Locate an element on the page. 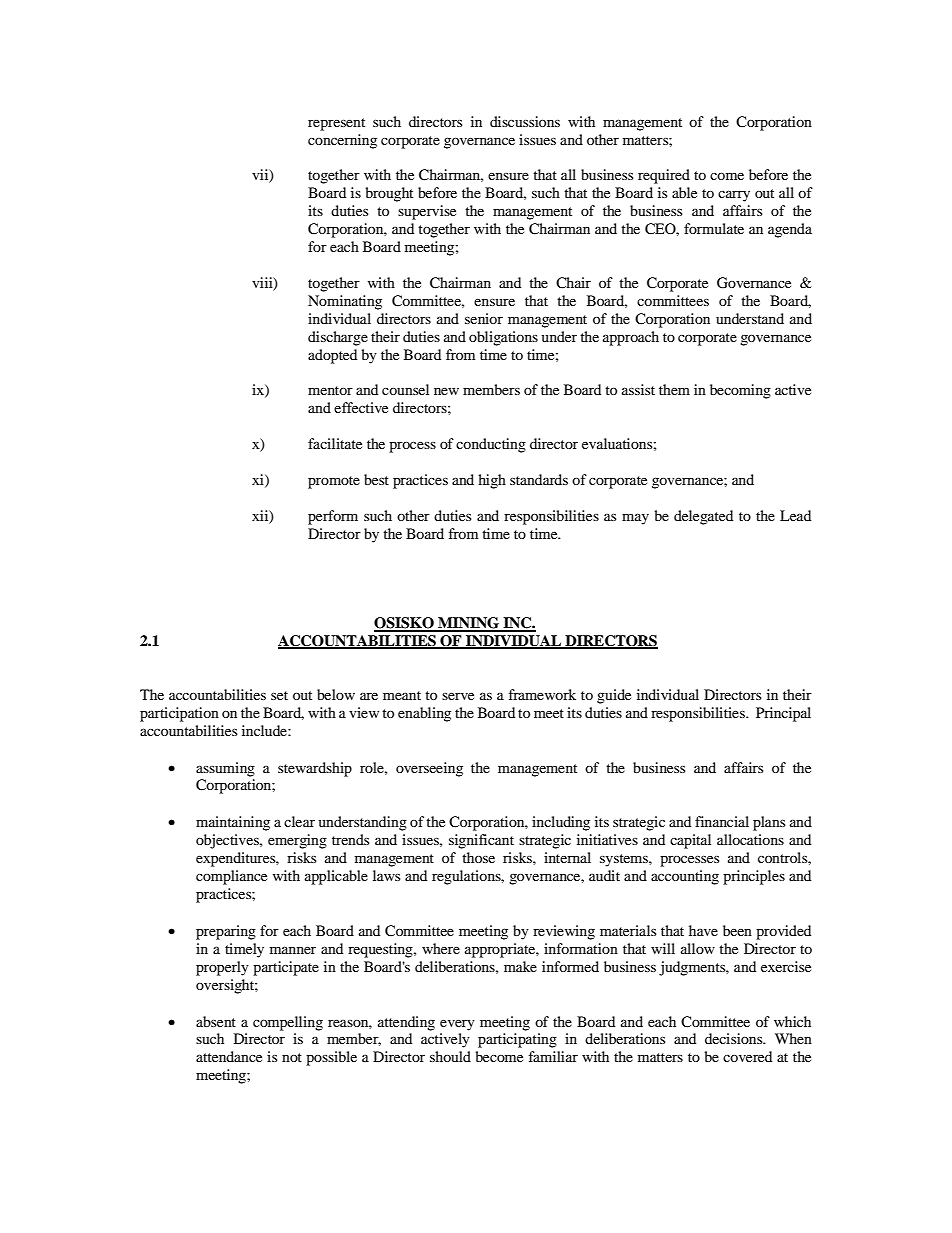  represent is located at coordinates (336, 124).
